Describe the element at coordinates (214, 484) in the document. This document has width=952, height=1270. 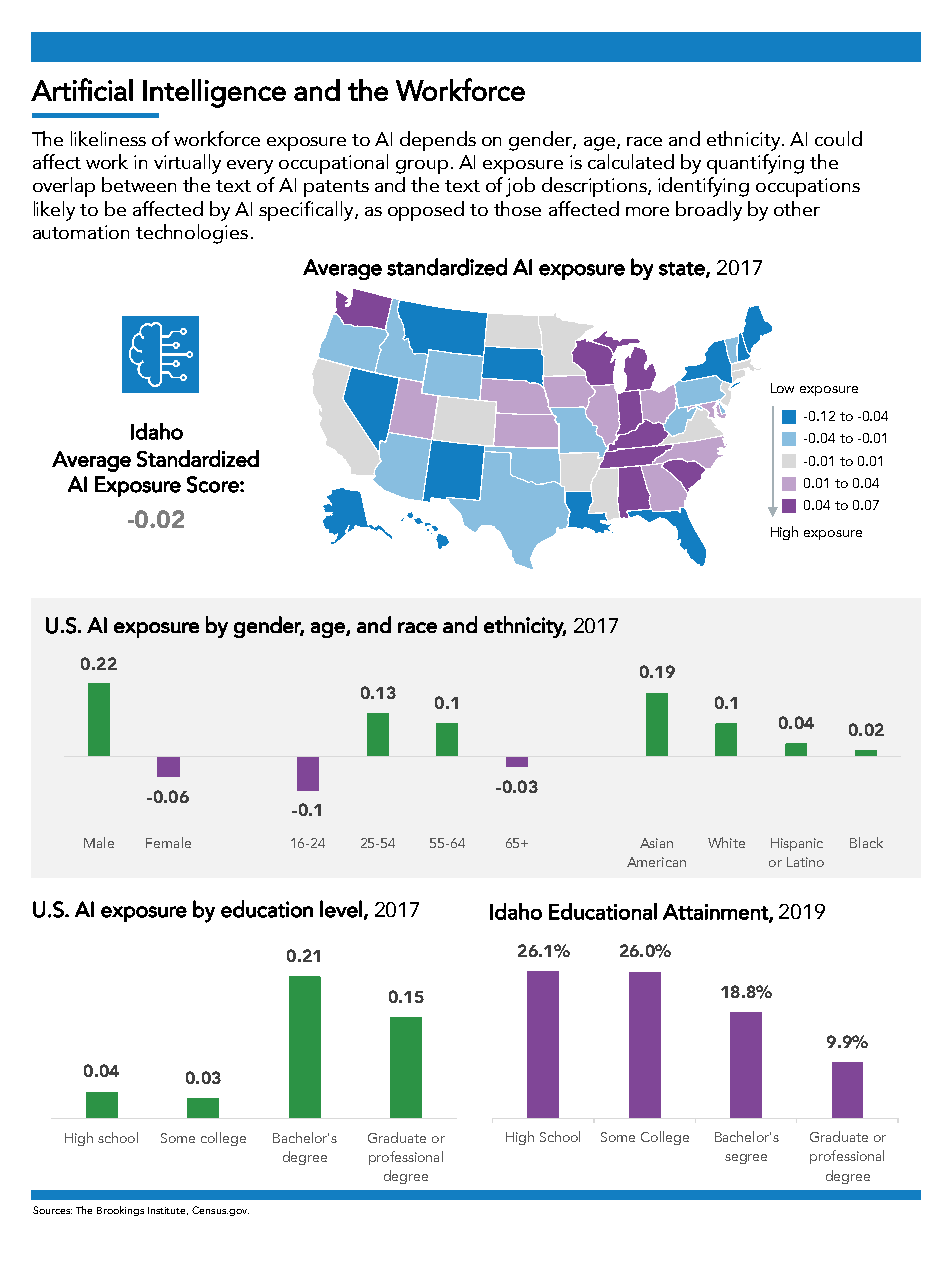
I see `Score` at that location.
